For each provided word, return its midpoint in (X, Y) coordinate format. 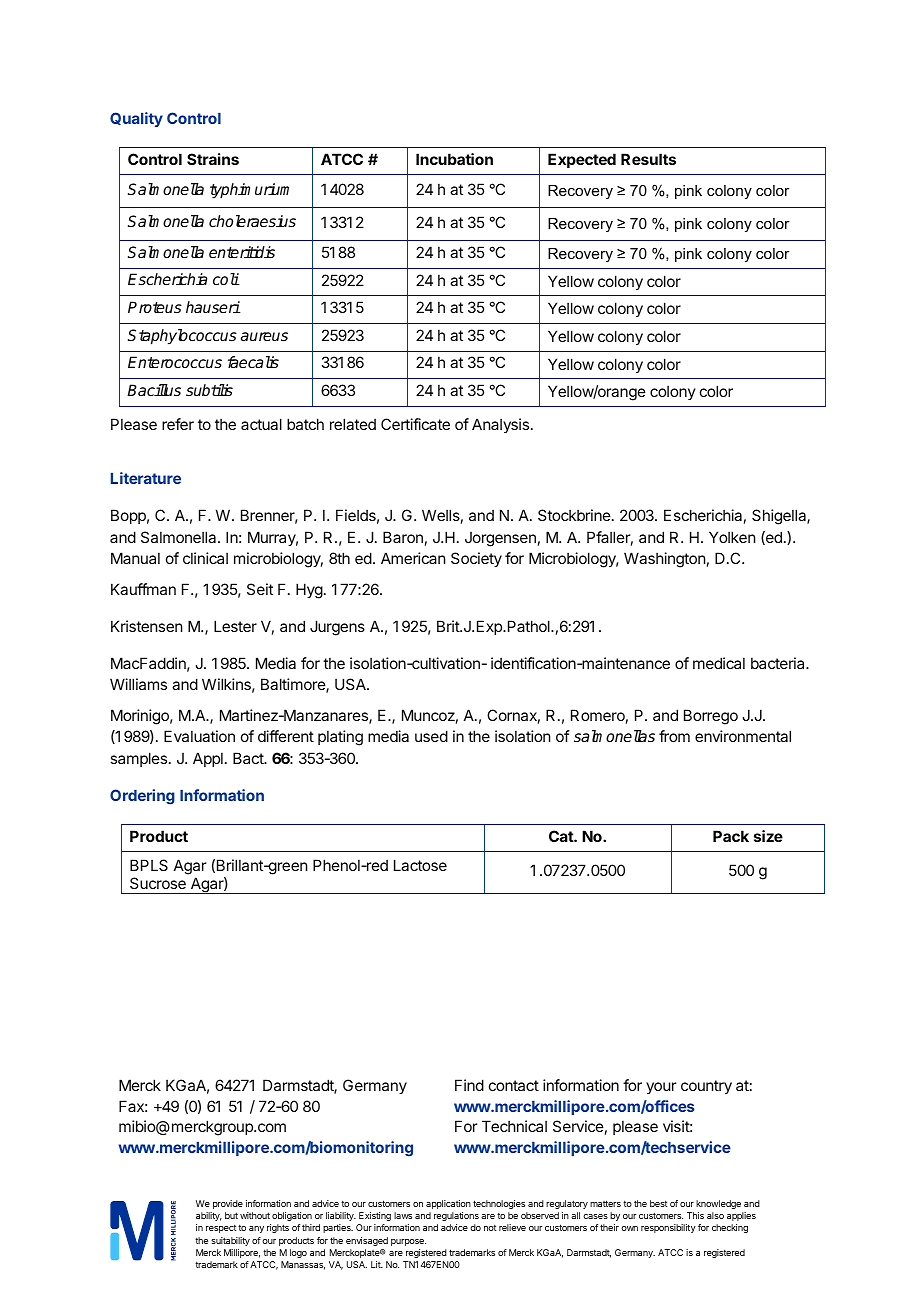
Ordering (142, 797)
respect (221, 1229)
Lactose (420, 865)
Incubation (454, 159)
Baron (403, 537)
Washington (664, 560)
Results (648, 159)
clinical (205, 558)
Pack (731, 836)
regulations (456, 1216)
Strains (213, 159)
